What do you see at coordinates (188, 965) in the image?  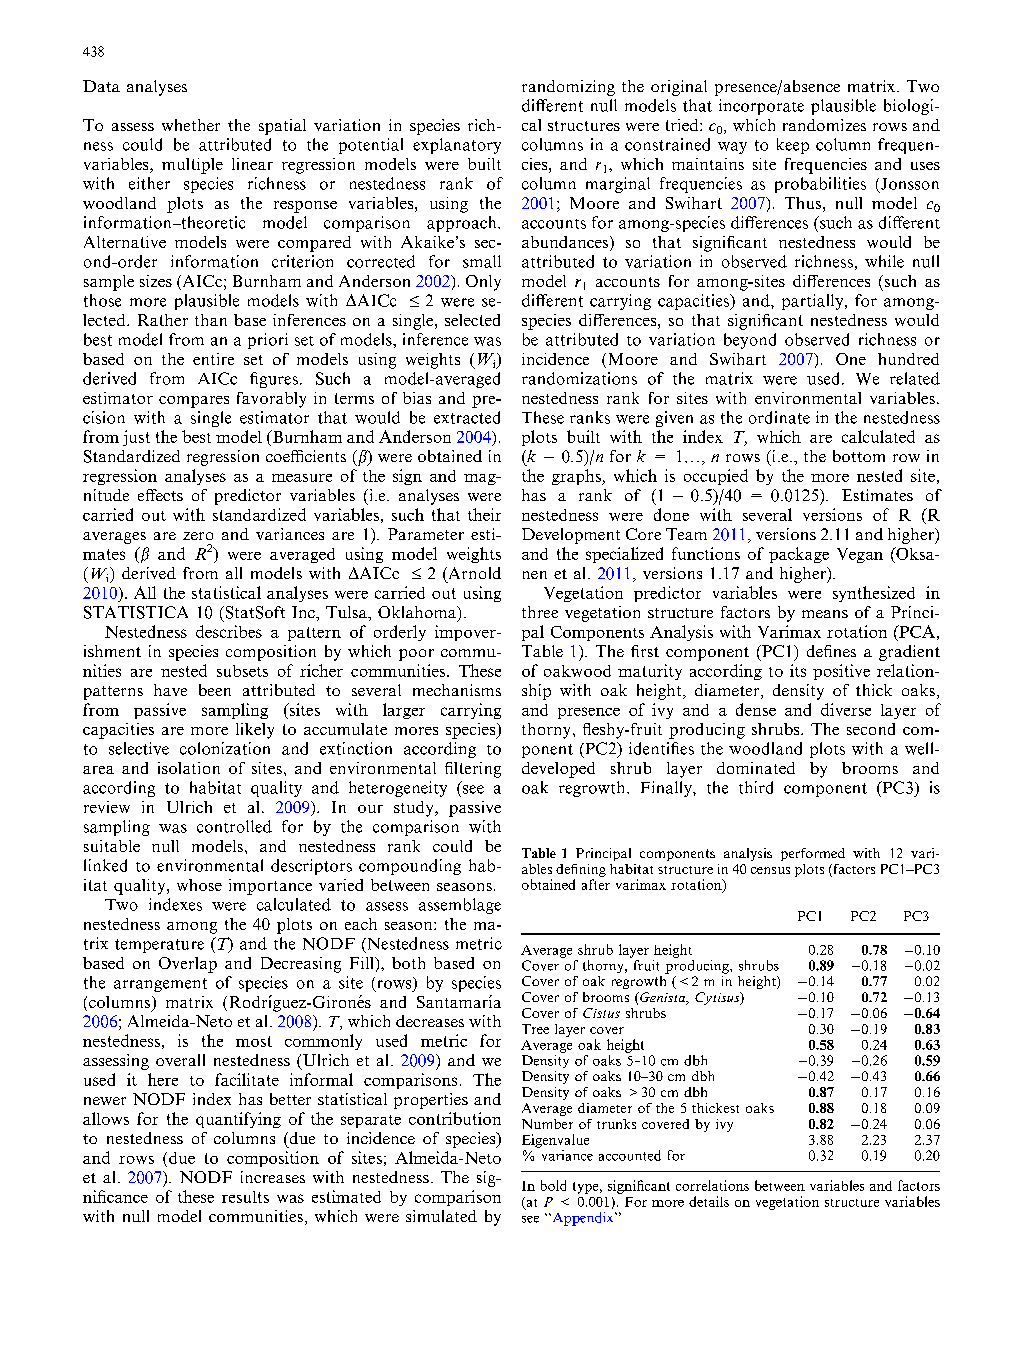 I see `Overlap` at bounding box center [188, 965].
